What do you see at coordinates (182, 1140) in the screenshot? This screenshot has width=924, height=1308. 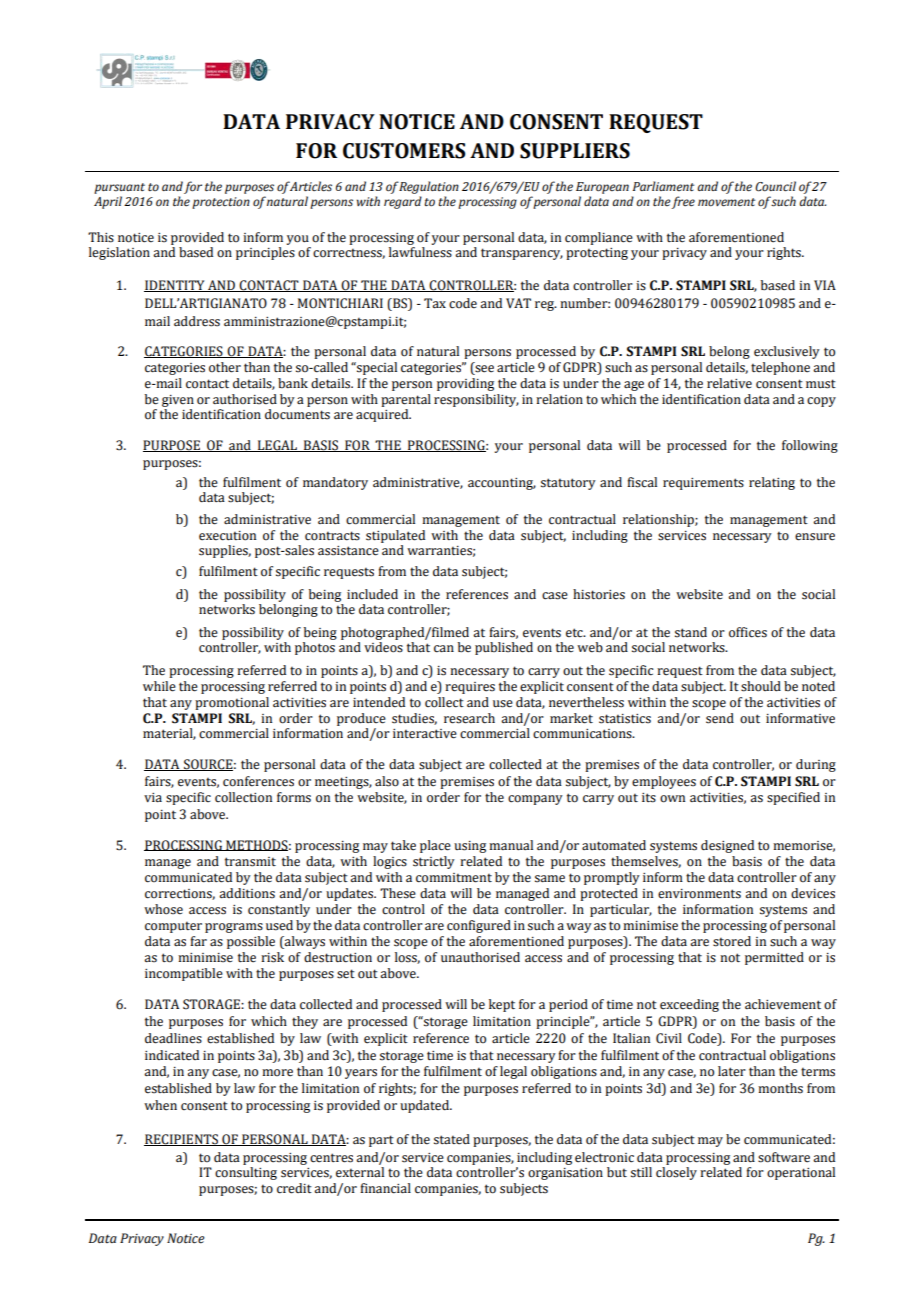 I see `RECIPIENTS` at bounding box center [182, 1140].
